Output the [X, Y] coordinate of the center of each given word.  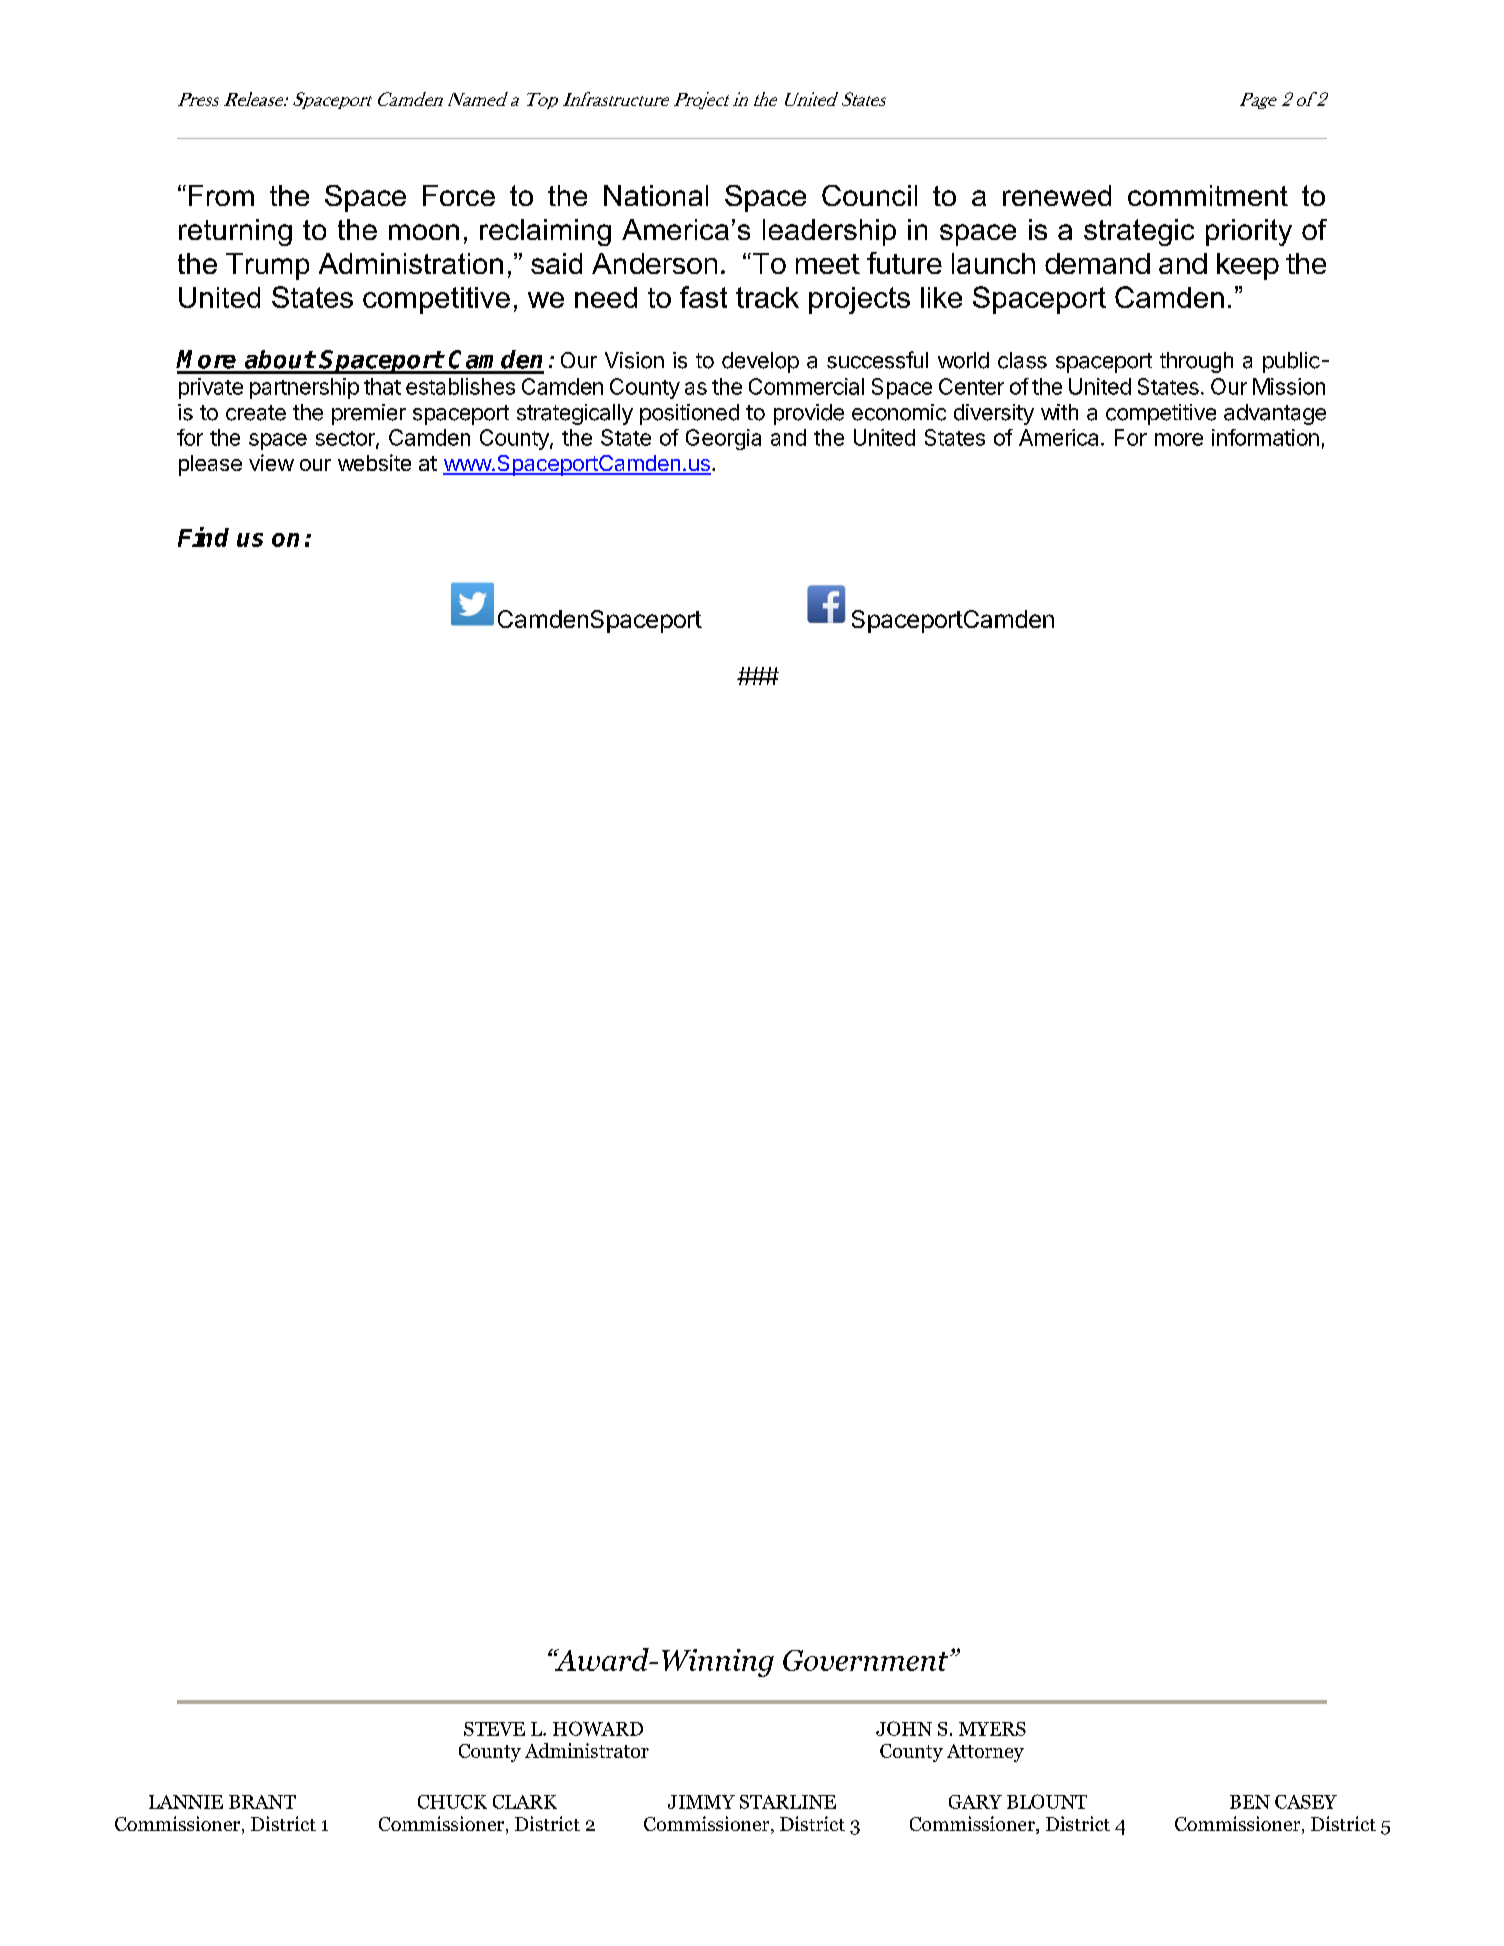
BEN [1250, 1802]
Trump [267, 266]
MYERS [992, 1729]
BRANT [262, 1802]
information [1265, 437]
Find [203, 537]
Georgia [723, 439]
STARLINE [788, 1802]
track [767, 297]
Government [865, 1660]
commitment [1208, 195]
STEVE [494, 1729]
